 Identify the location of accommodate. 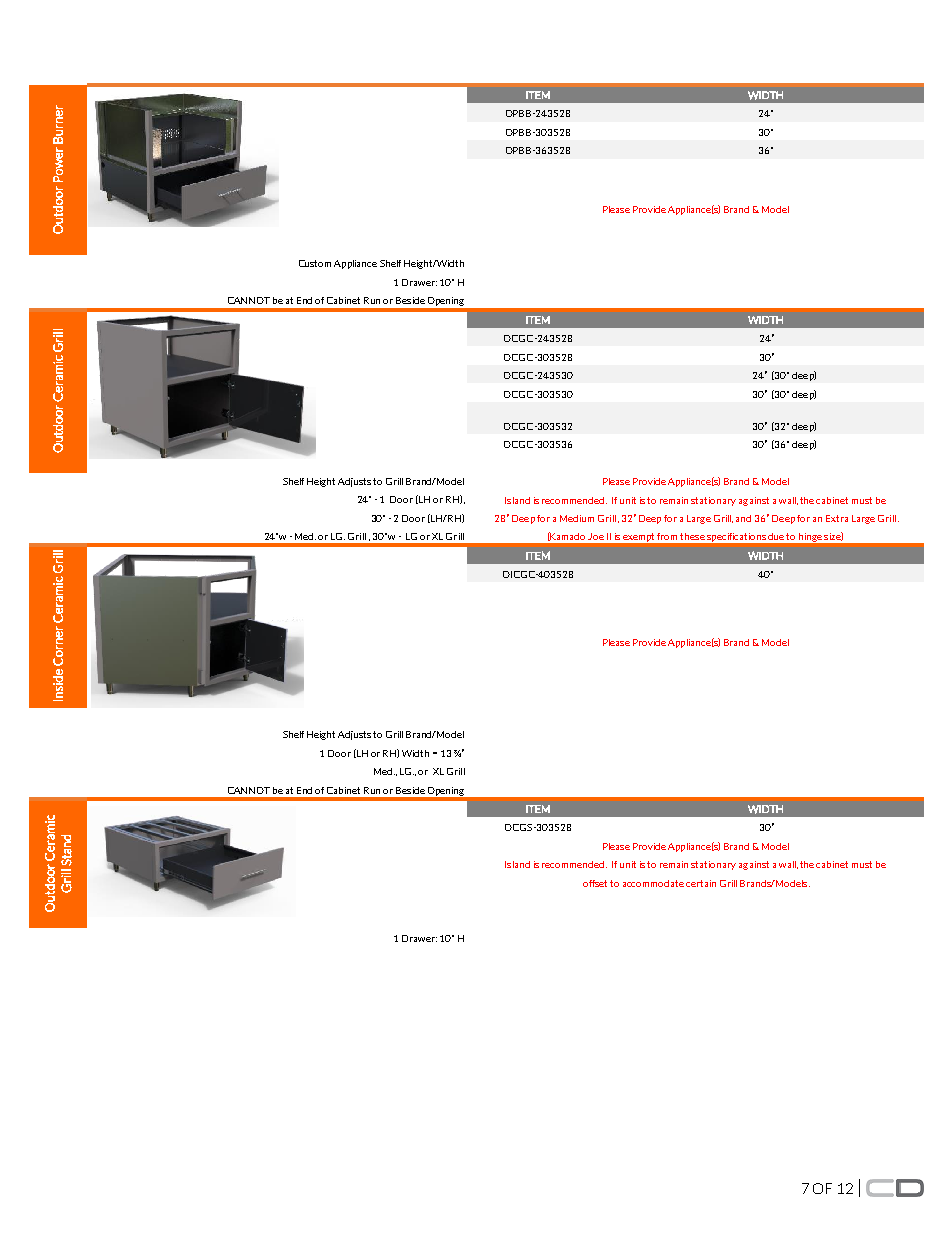
(653, 883).
